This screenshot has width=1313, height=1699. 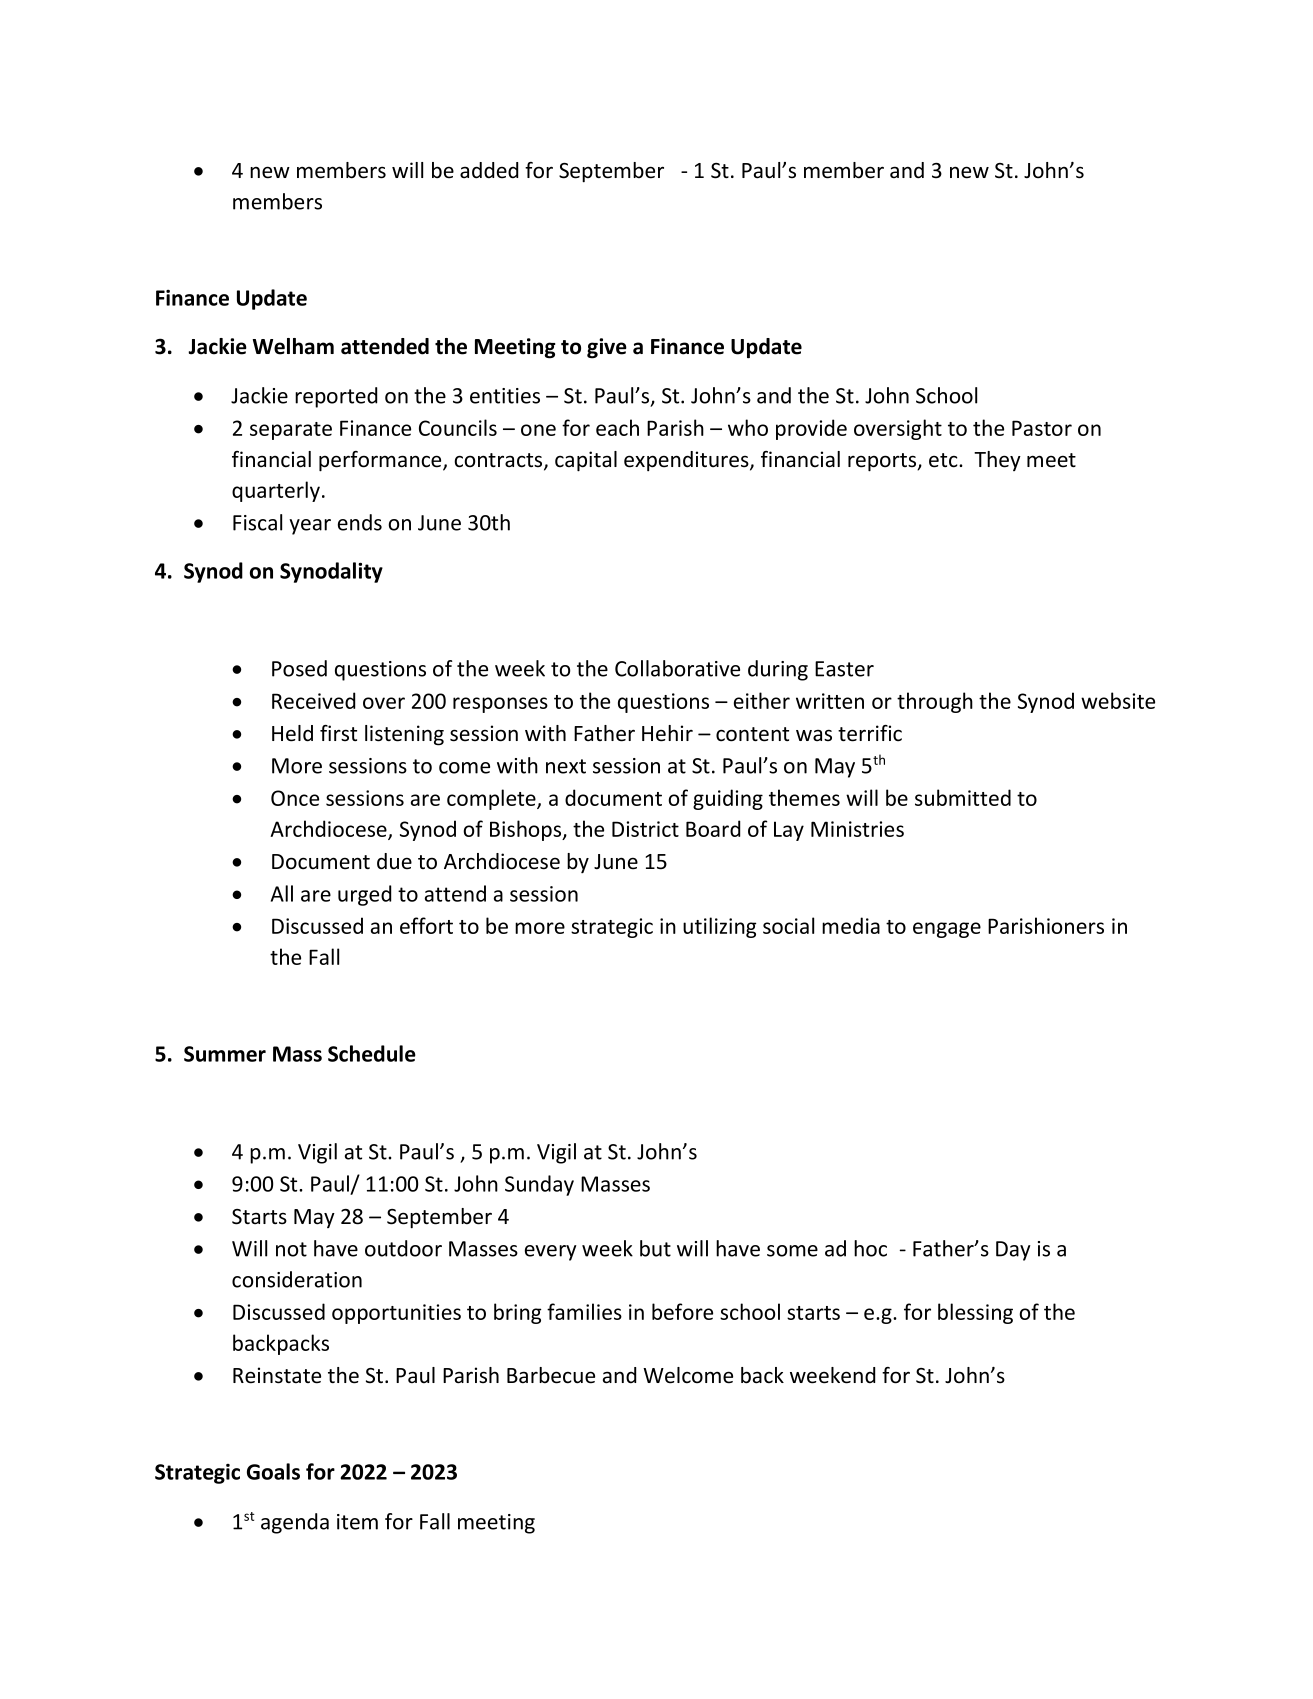 What do you see at coordinates (687, 461) in the screenshot?
I see `expenditures` at bounding box center [687, 461].
